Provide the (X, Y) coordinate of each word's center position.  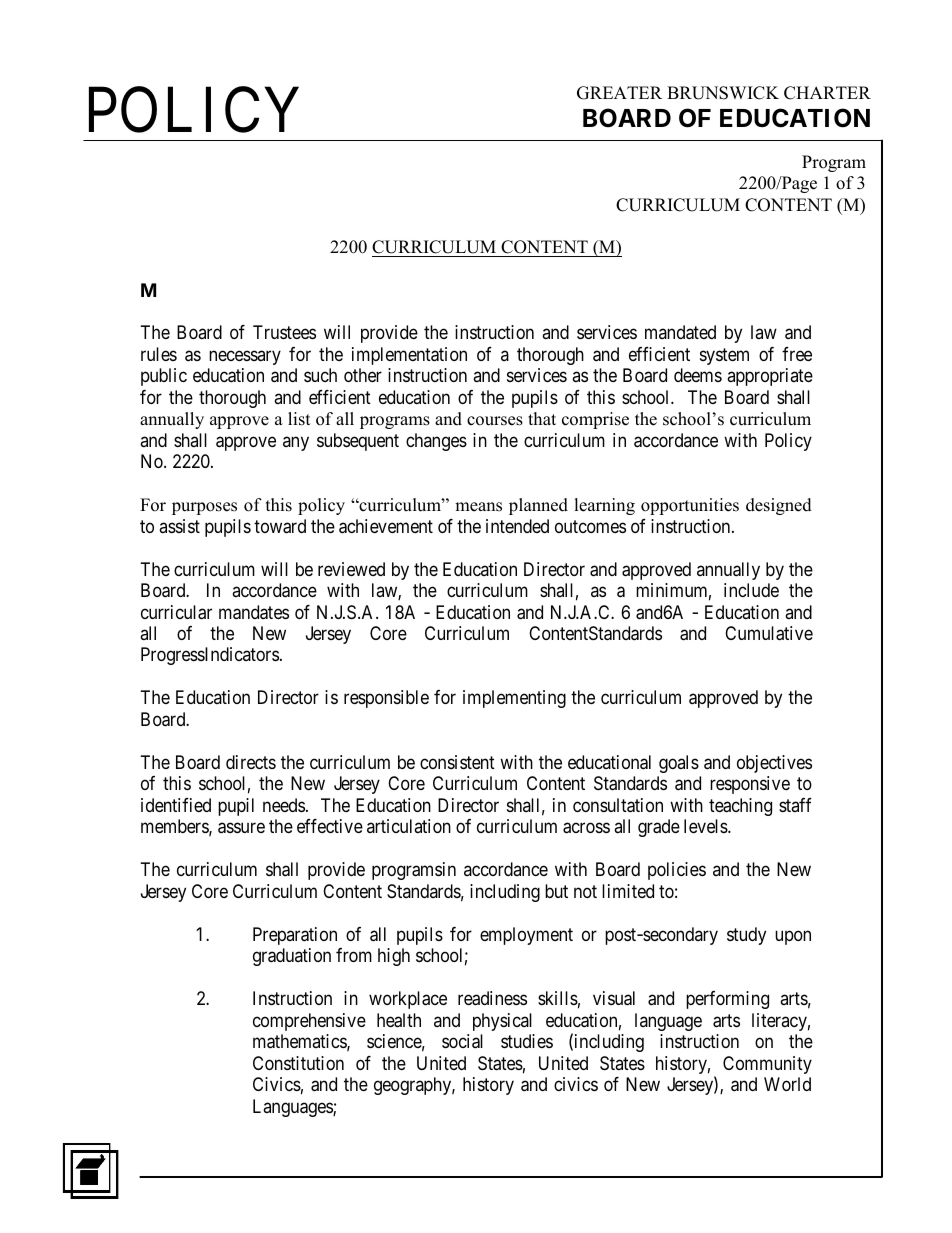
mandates (254, 612)
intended (517, 526)
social (462, 1041)
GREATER (619, 93)
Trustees (284, 332)
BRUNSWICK (723, 93)
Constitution (298, 1063)
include (751, 590)
